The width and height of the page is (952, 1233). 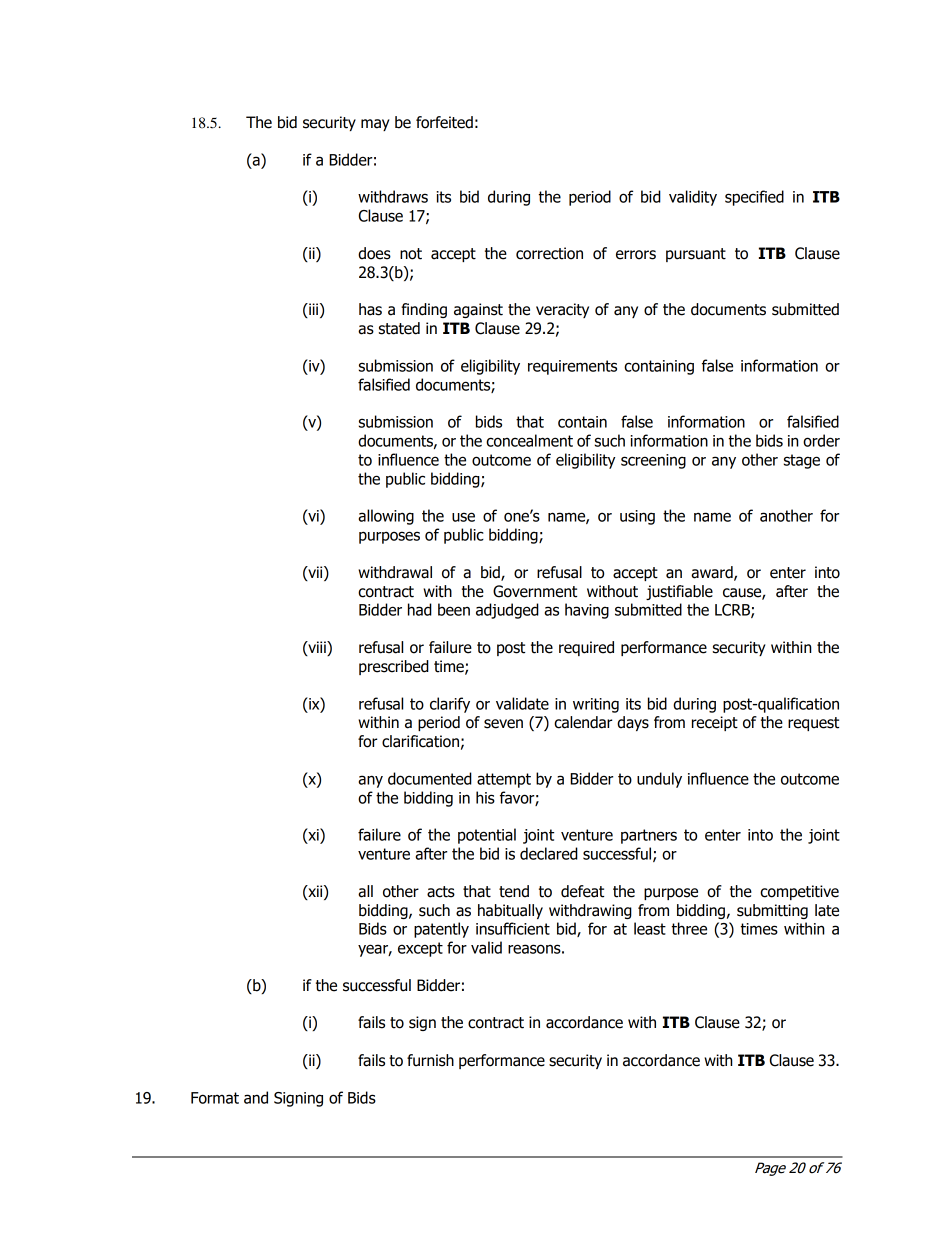 What do you see at coordinates (679, 592) in the page?
I see `justifiable` at bounding box center [679, 592].
